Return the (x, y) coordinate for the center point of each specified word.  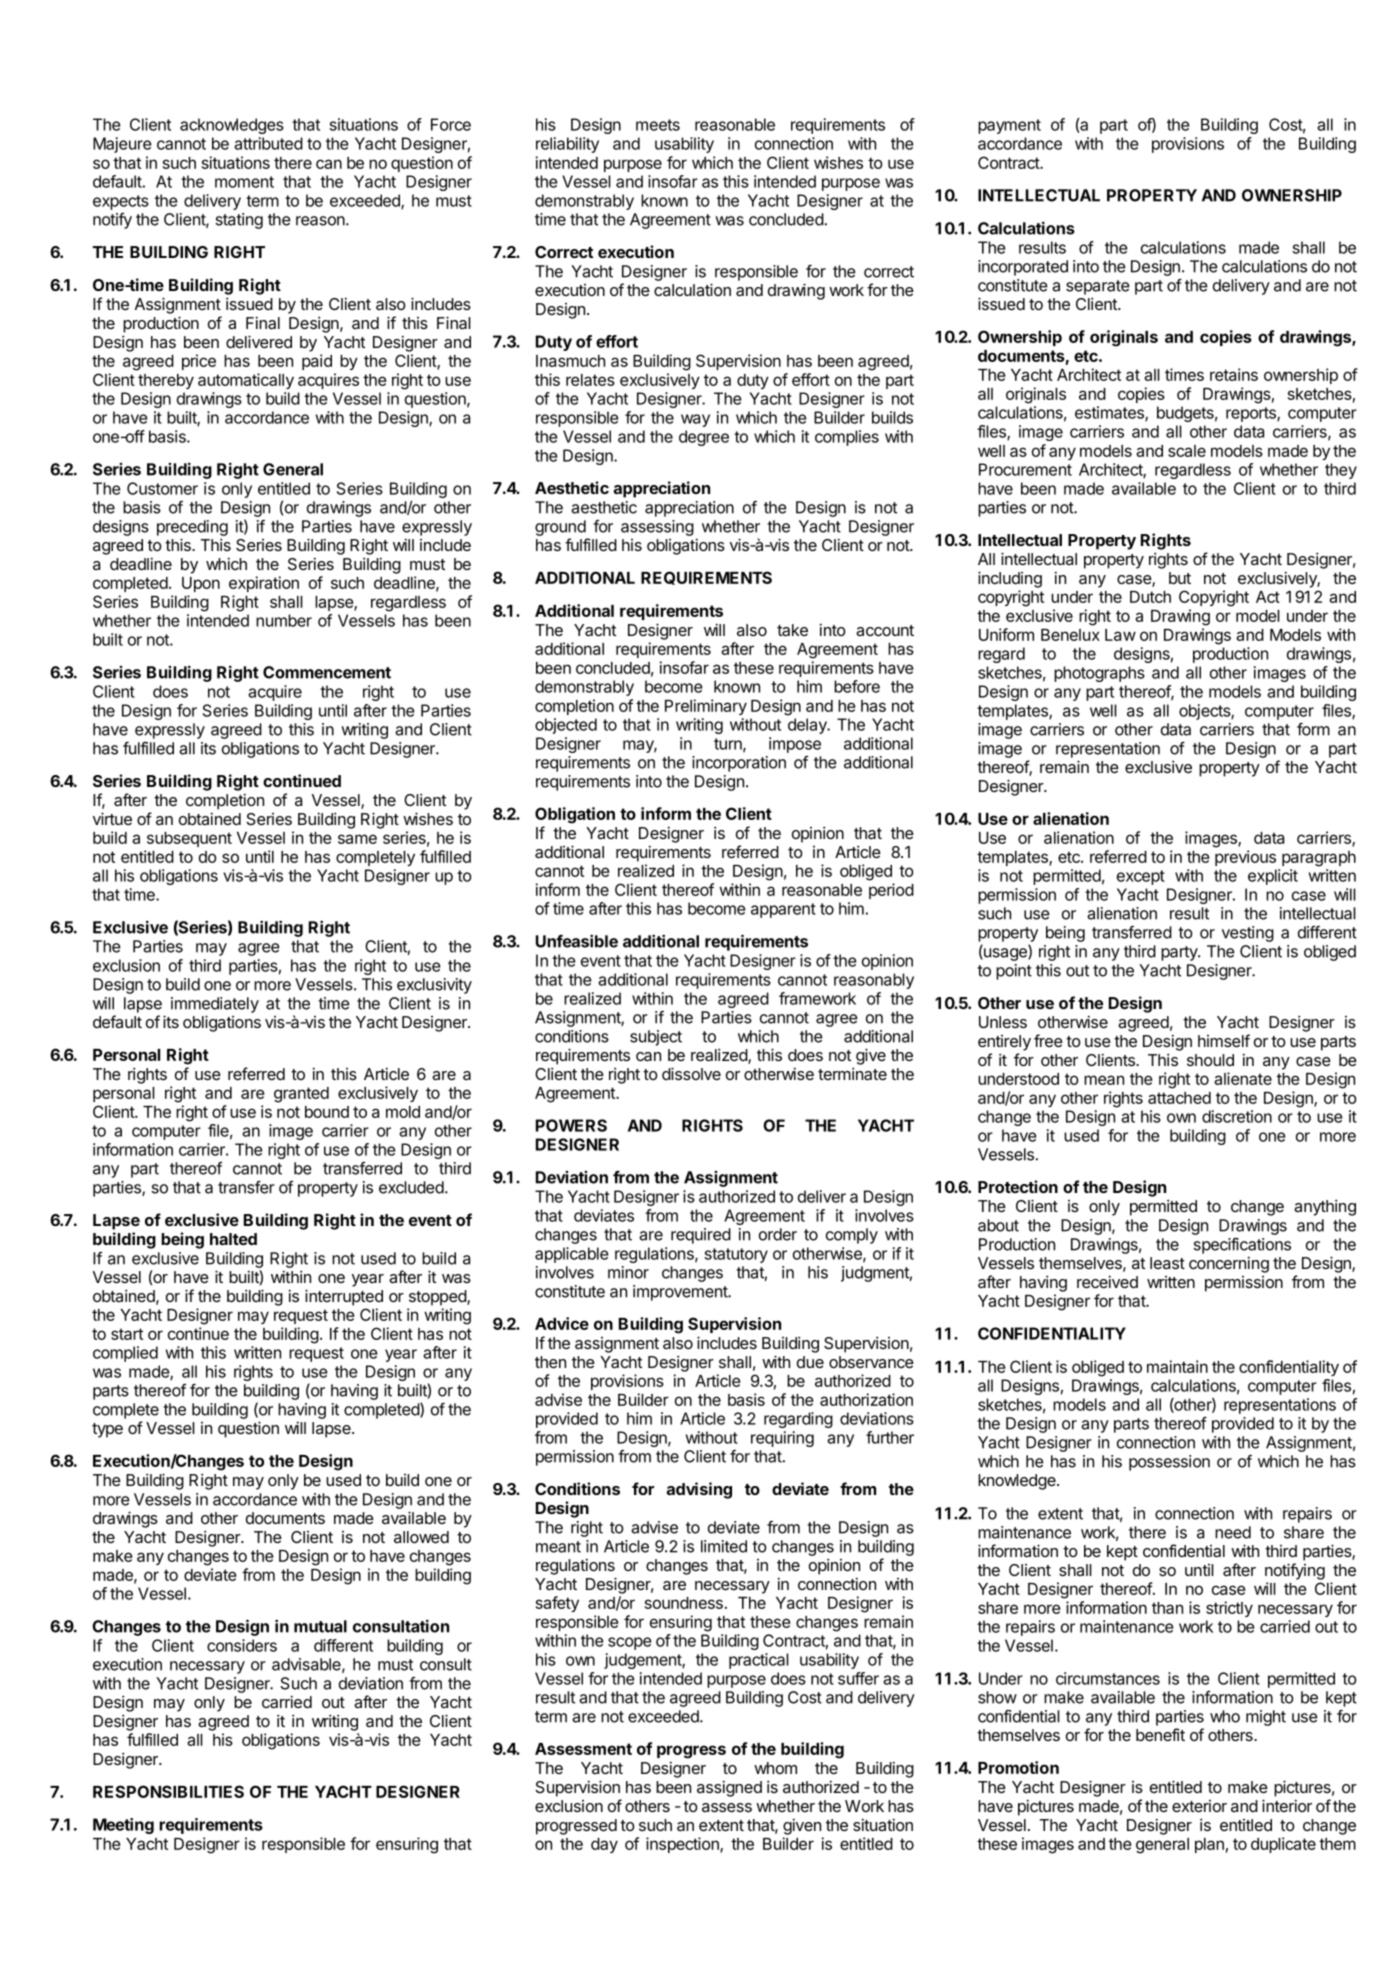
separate (1098, 287)
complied (125, 1354)
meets (658, 125)
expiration (264, 584)
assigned (729, 1788)
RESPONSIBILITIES (168, 1791)
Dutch (1150, 597)
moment (244, 182)
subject (656, 1038)
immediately (215, 1005)
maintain (1177, 1366)
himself (1224, 1040)
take (792, 630)
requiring (782, 1439)
